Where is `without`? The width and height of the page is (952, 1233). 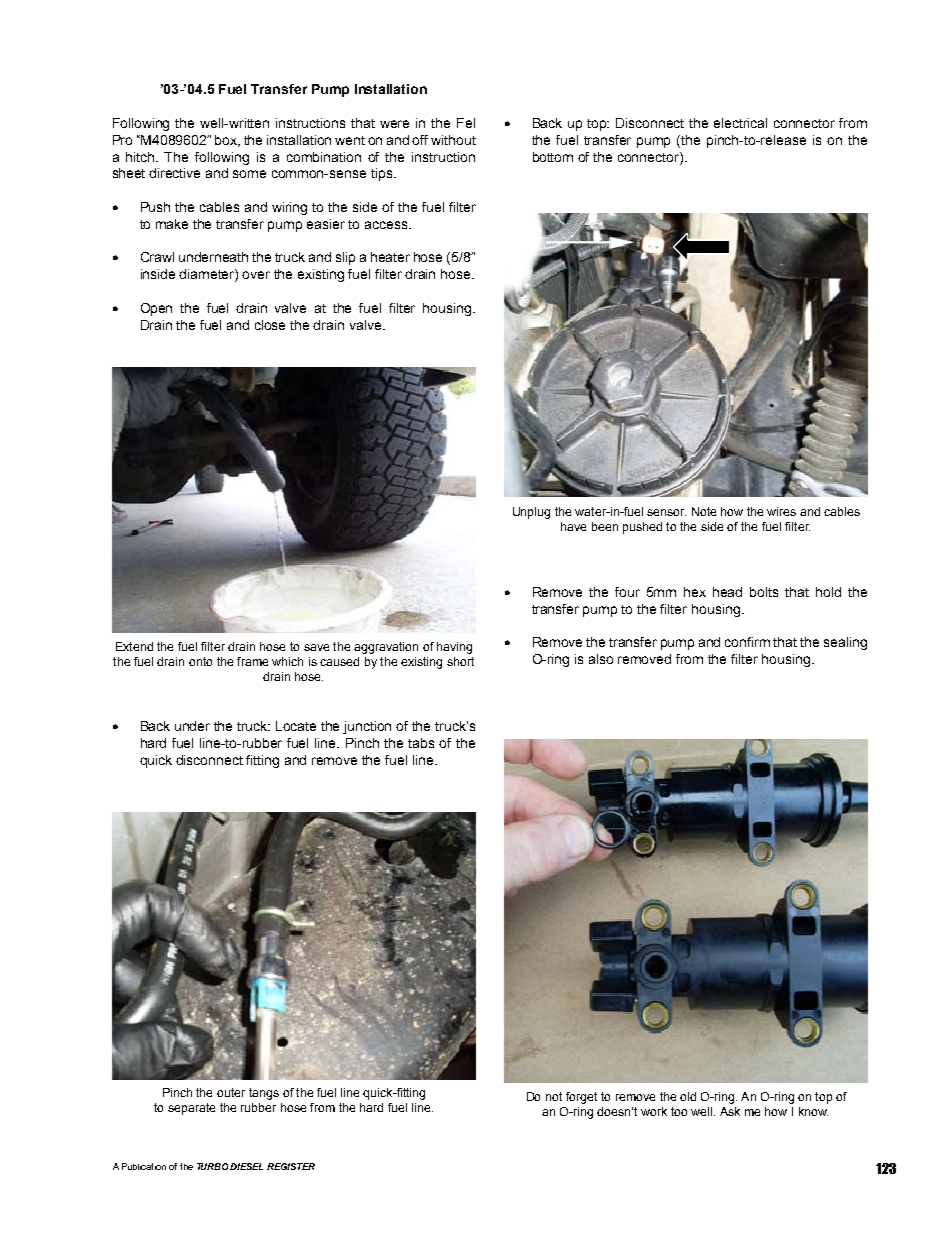
without is located at coordinates (453, 140).
